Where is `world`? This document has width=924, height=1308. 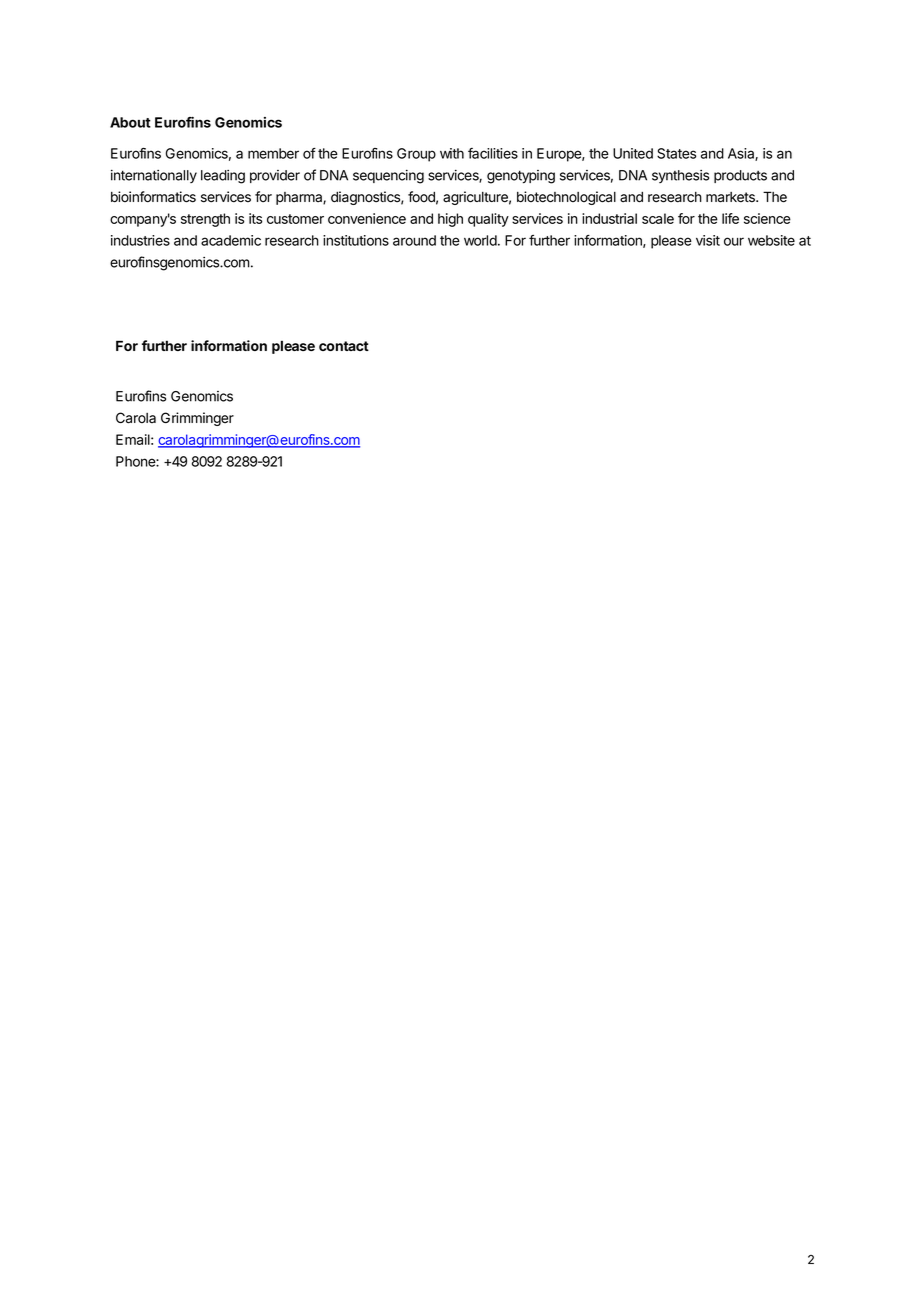
world is located at coordinates (480, 240).
